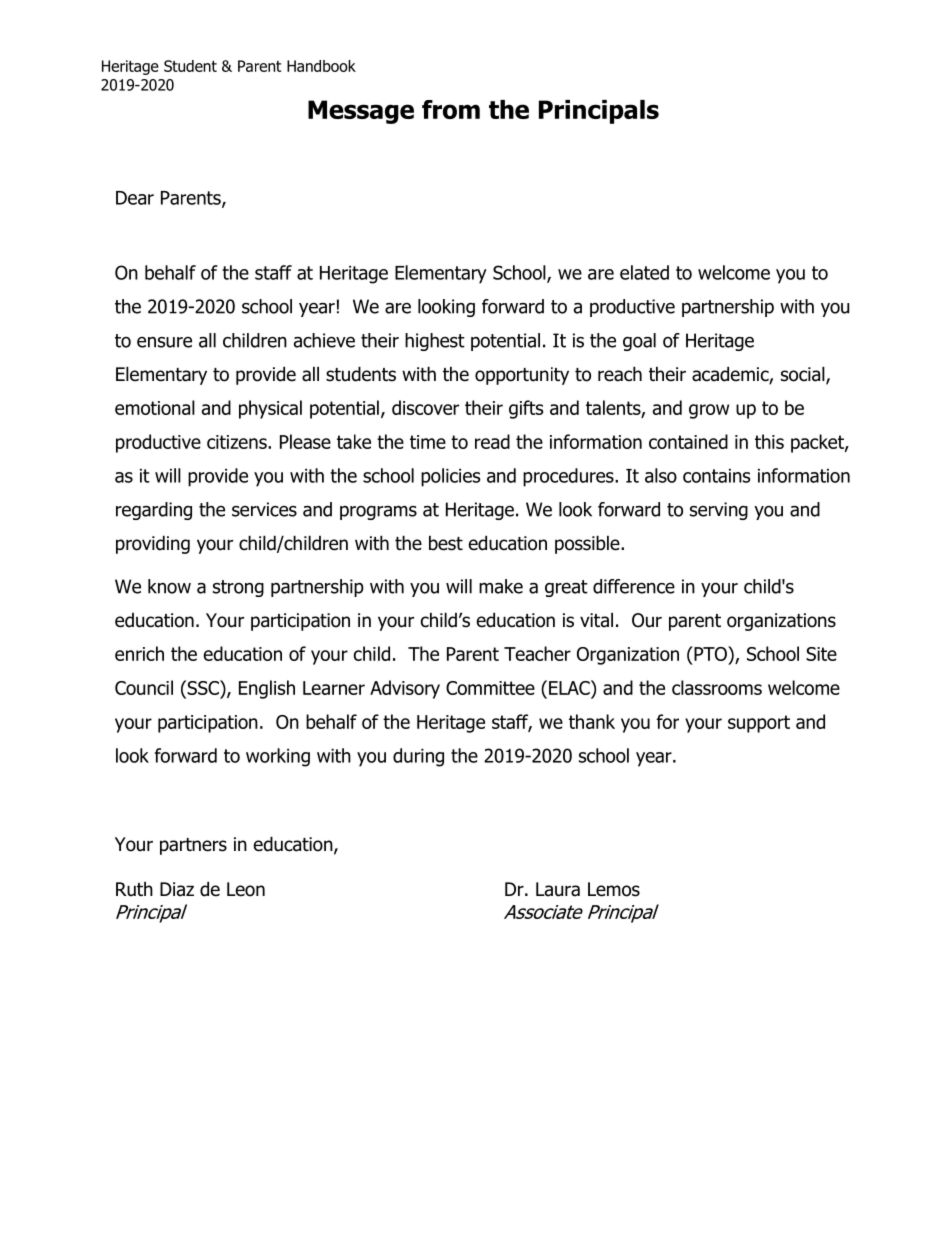 The image size is (952, 1233). Describe the element at coordinates (759, 724) in the screenshot. I see `support` at that location.
